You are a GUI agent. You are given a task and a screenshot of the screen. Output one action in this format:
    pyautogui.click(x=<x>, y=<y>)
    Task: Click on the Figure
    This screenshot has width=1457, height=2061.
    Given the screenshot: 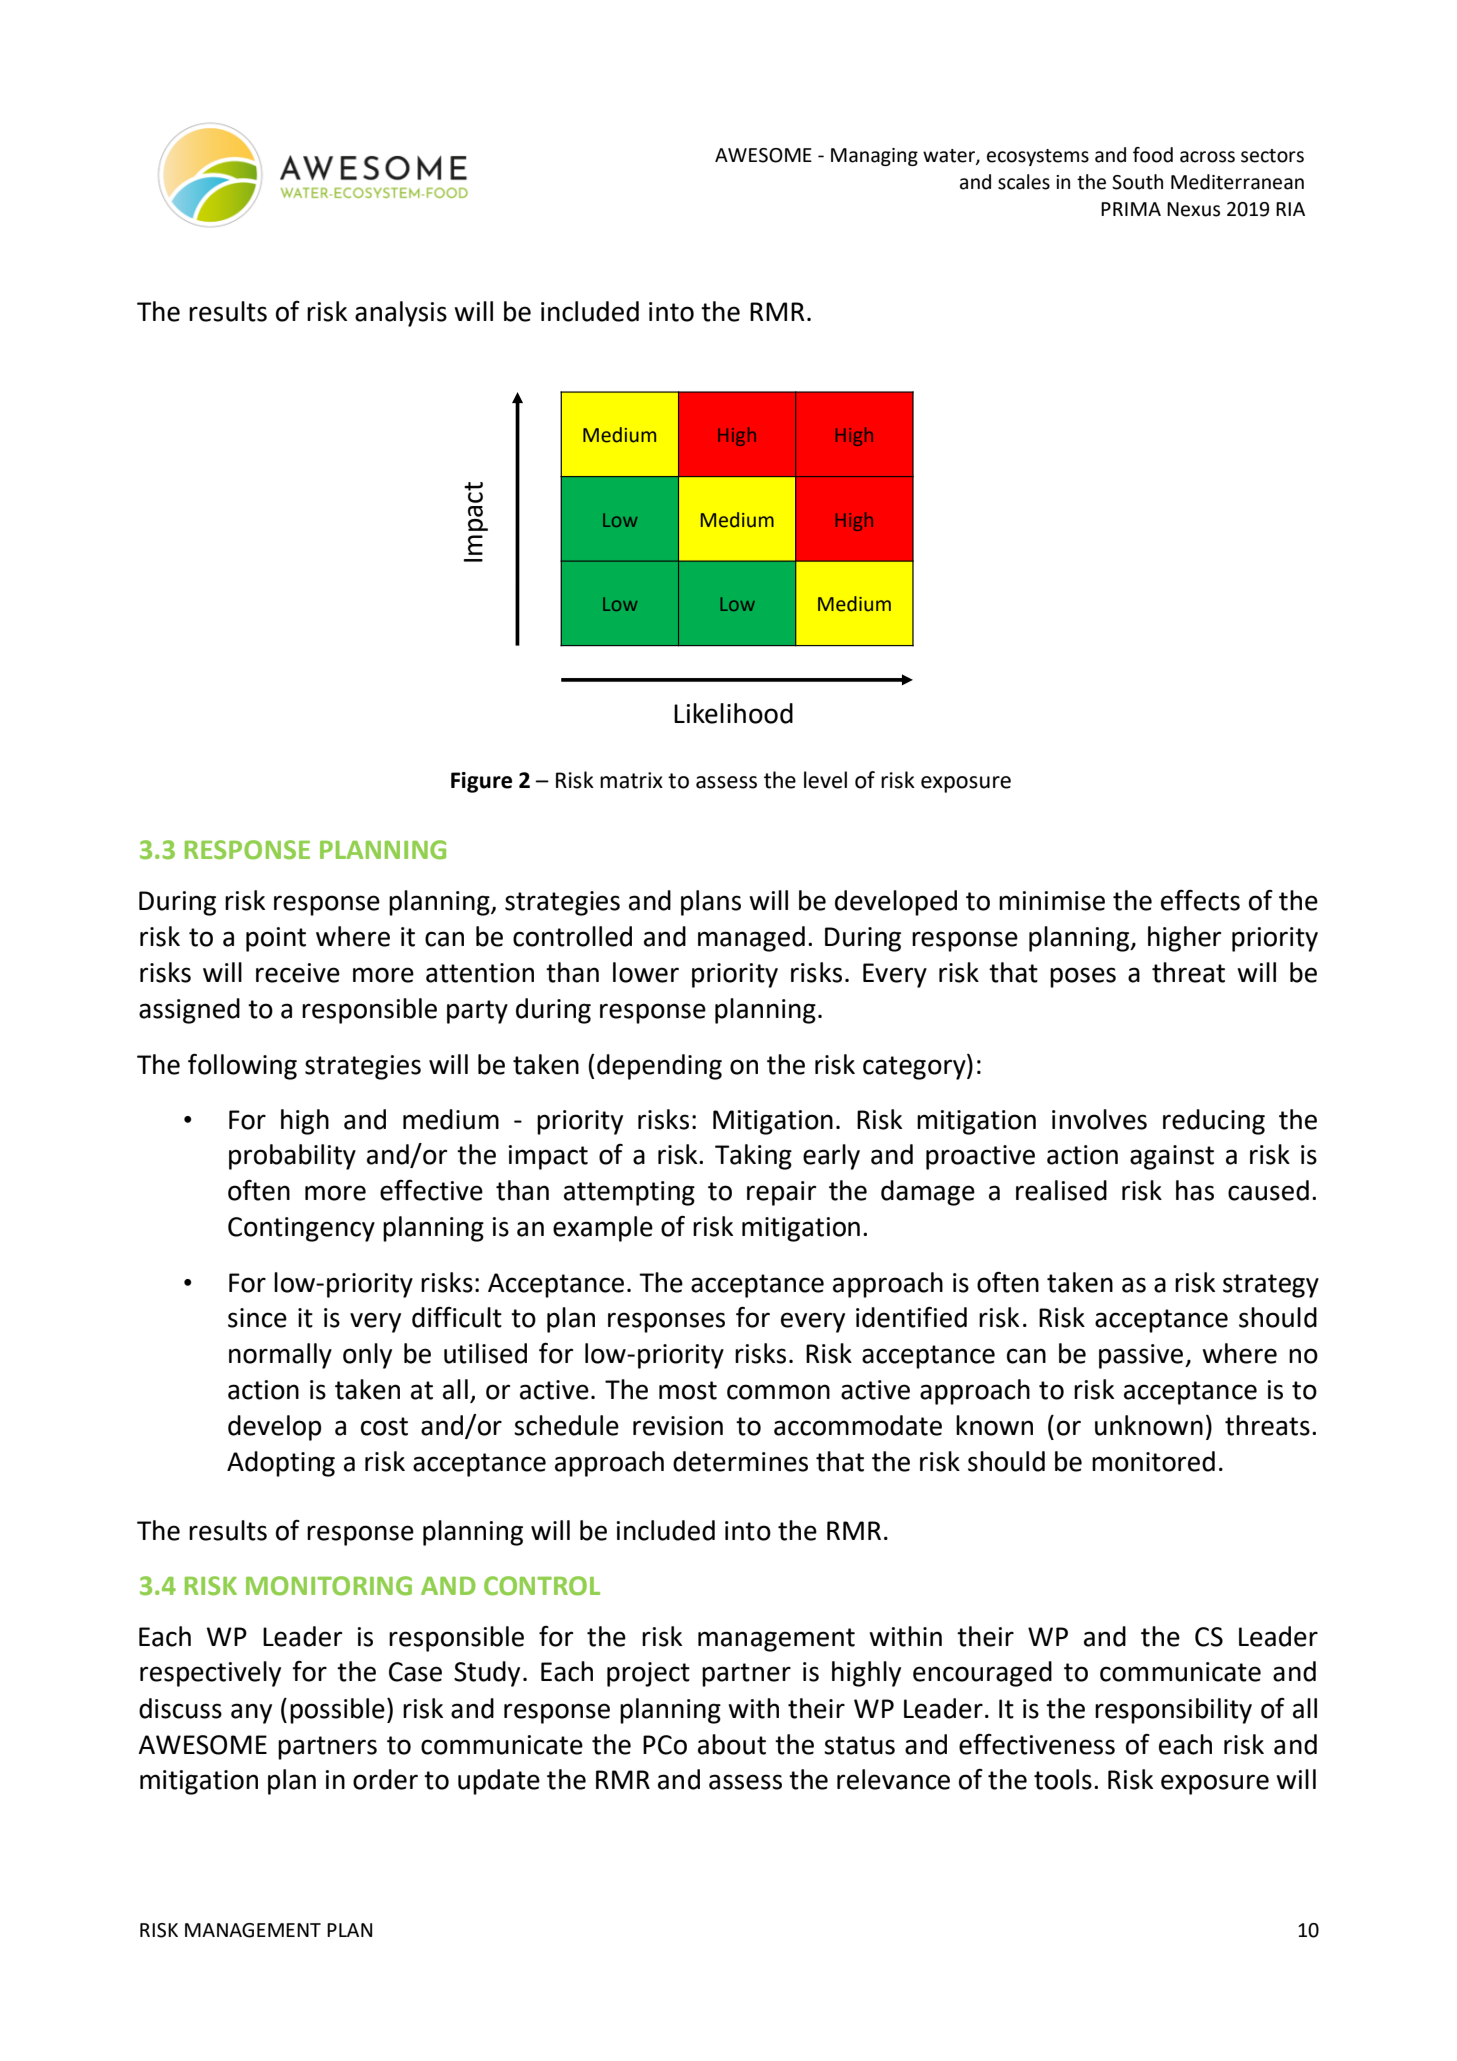 What is the action you would take?
    pyautogui.click(x=481, y=782)
